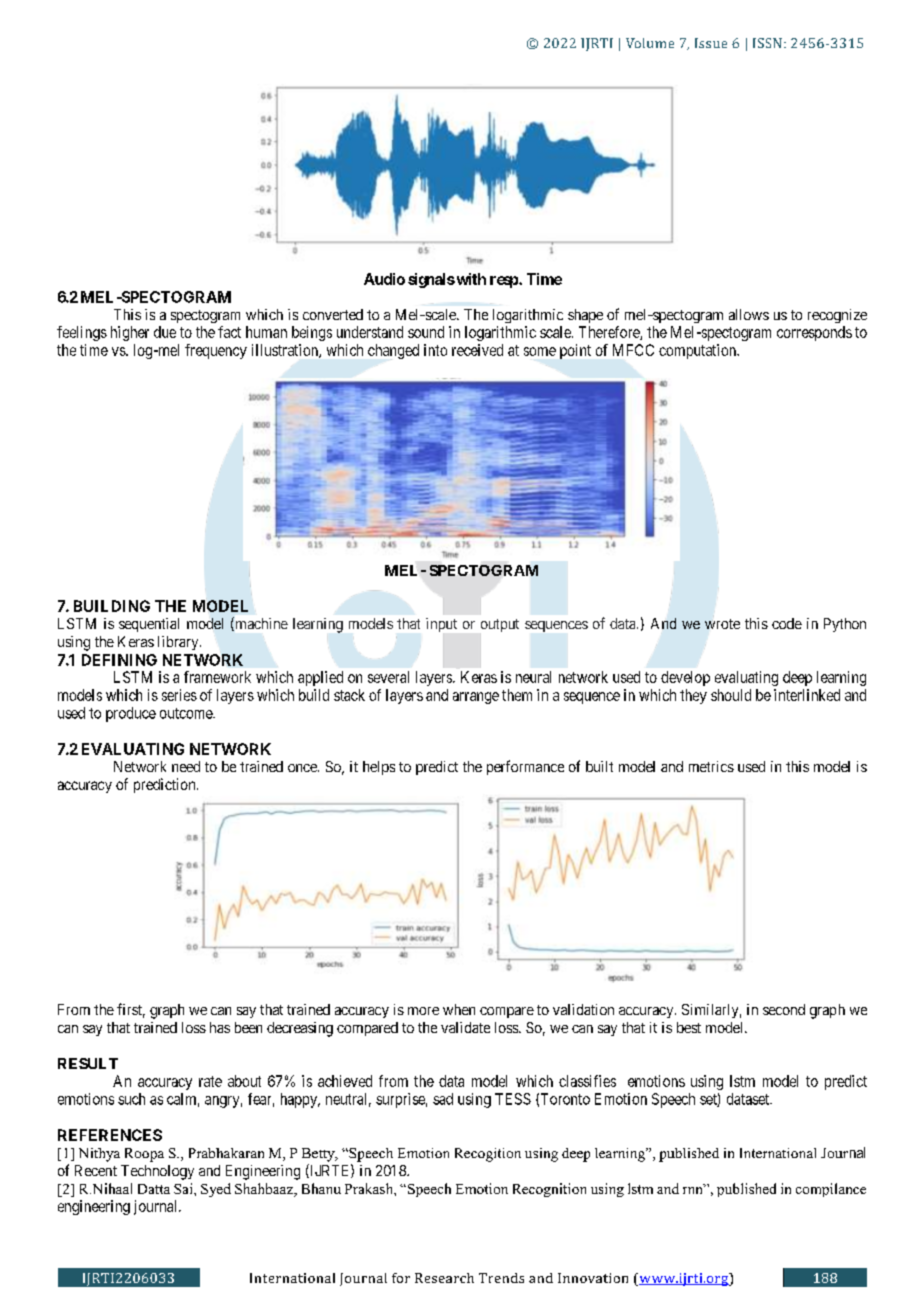 The height and width of the screenshot is (1308, 924). Describe the element at coordinates (650, 43) in the screenshot. I see `Volume` at that location.
